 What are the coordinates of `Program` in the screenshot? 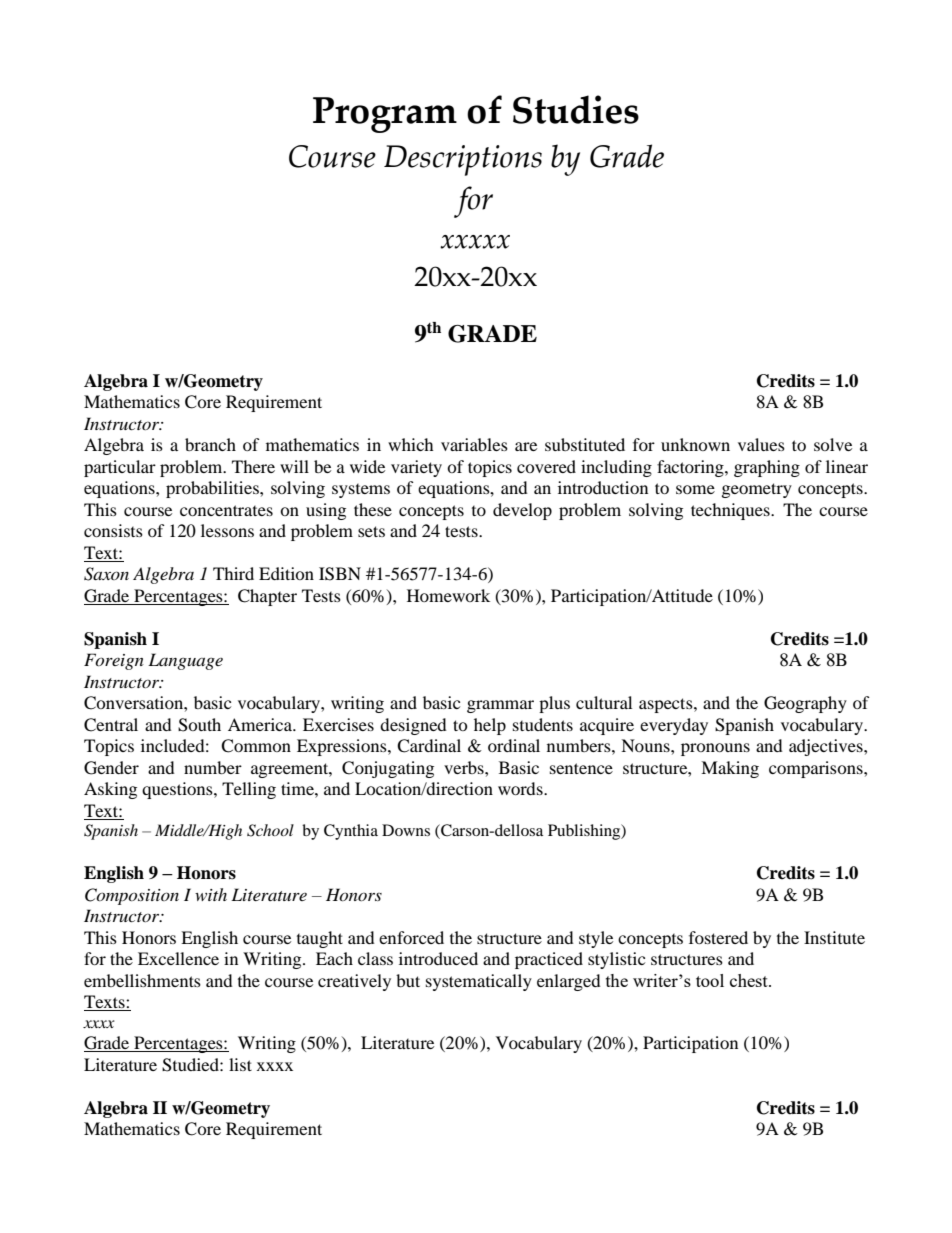 It's located at (385, 115).
